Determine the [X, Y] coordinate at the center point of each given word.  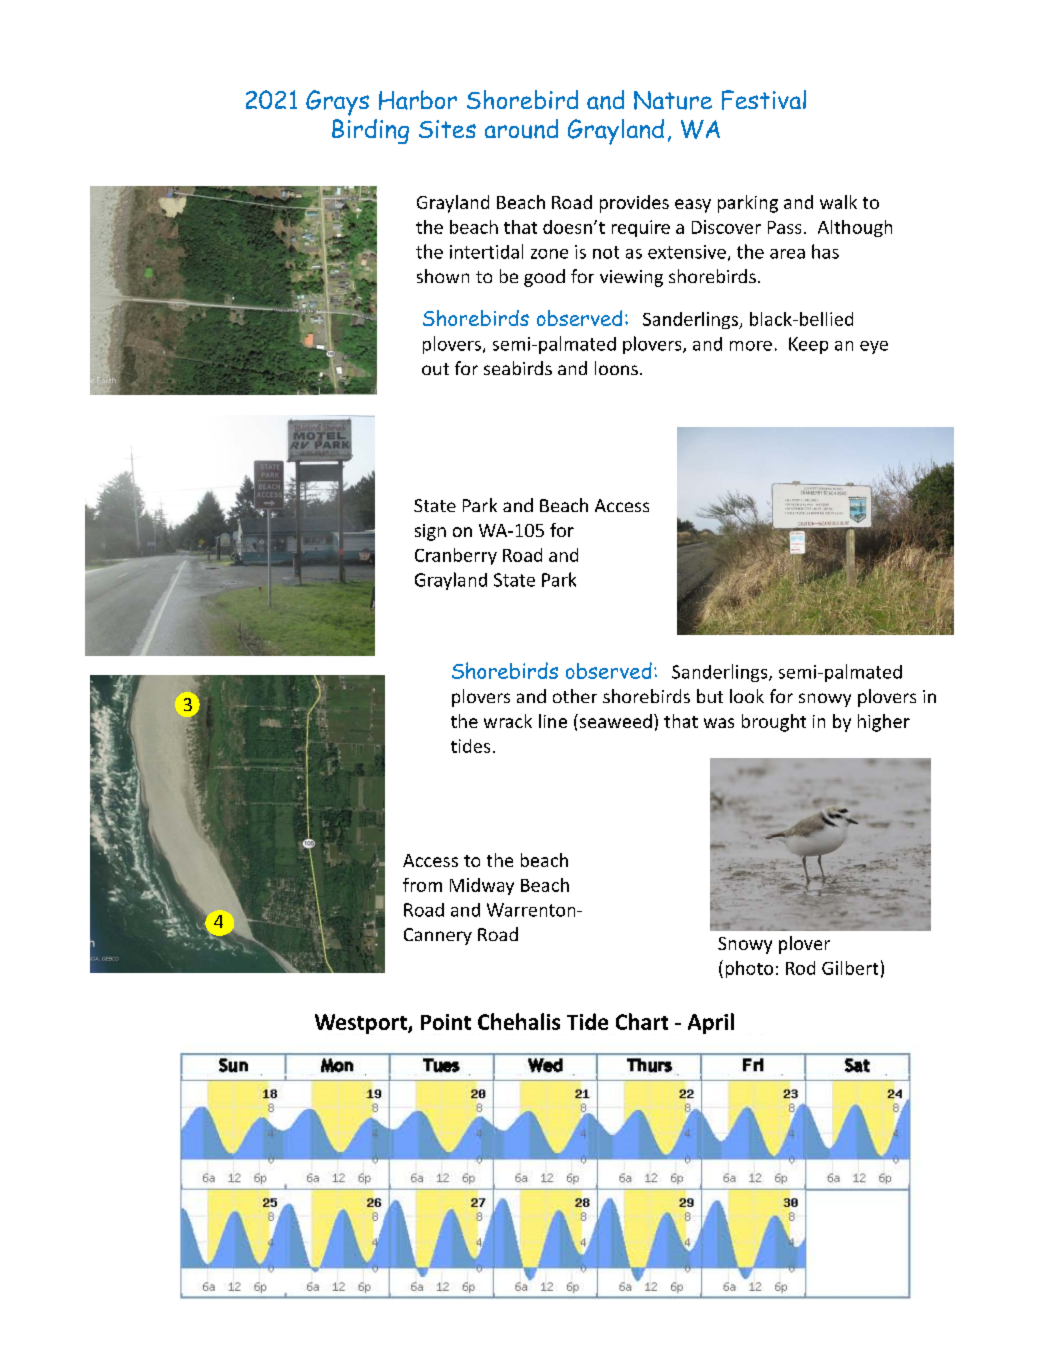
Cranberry [456, 556]
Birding [370, 131]
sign [430, 532]
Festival [764, 100]
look [747, 696]
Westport [362, 1024]
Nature [673, 100]
